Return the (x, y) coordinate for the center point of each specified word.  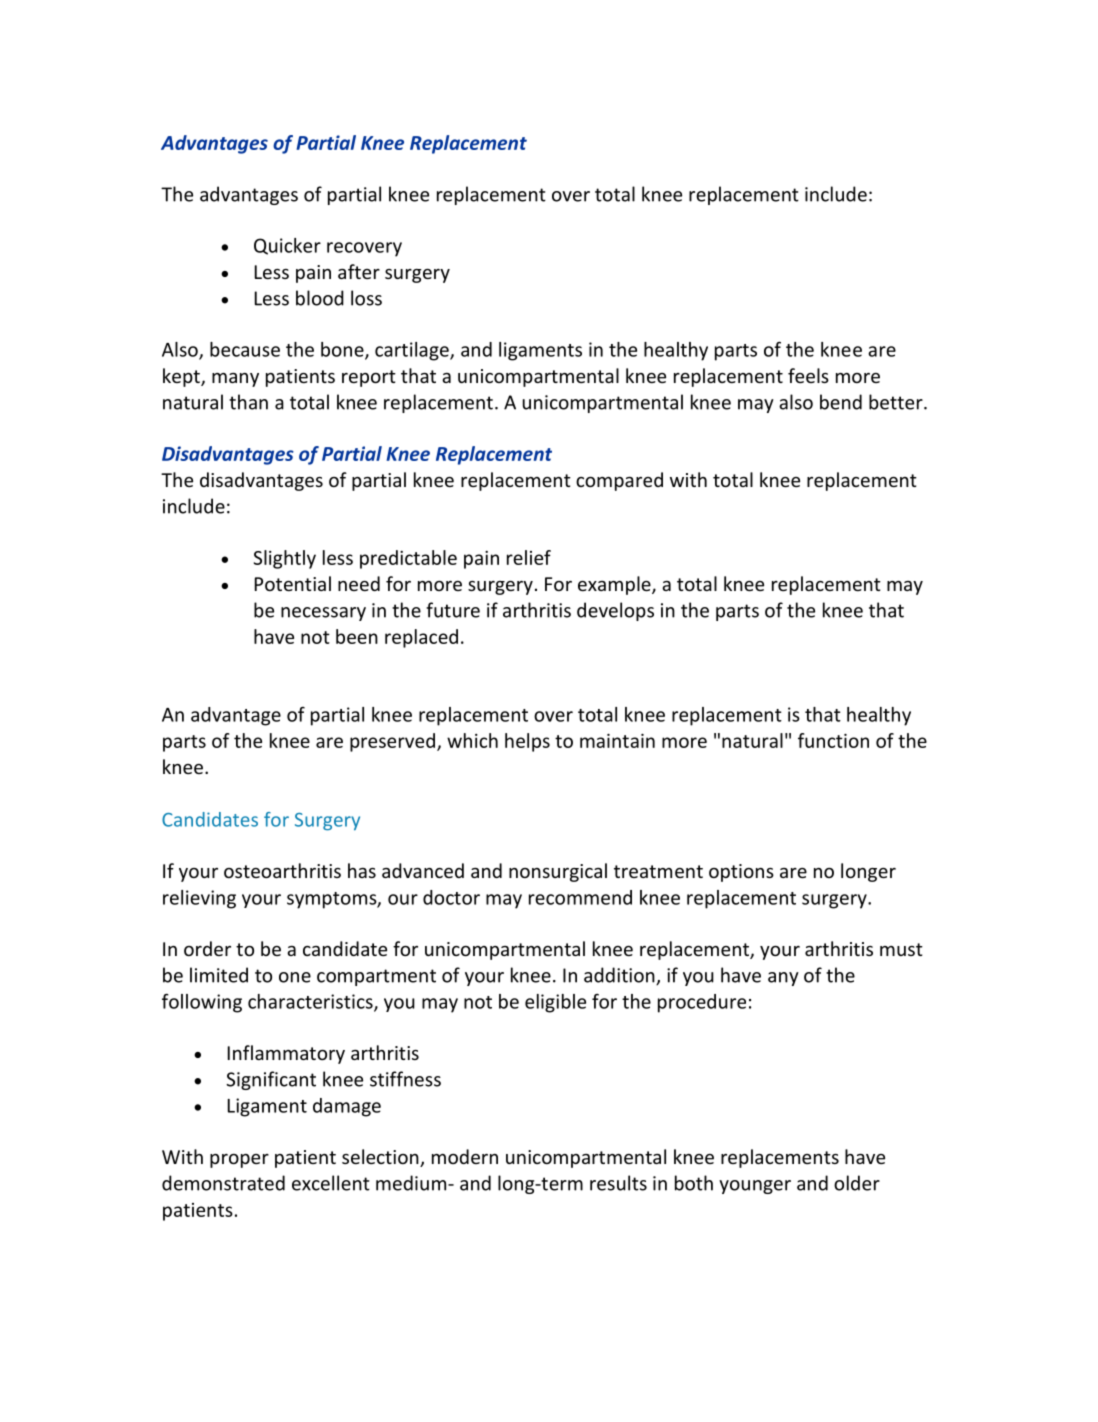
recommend (580, 897)
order (207, 948)
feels (808, 375)
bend (841, 402)
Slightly (285, 559)
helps (527, 742)
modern (465, 1156)
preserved (392, 742)
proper (239, 1161)
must (901, 949)
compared (619, 481)
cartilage (413, 351)
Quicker (287, 246)
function (833, 740)
